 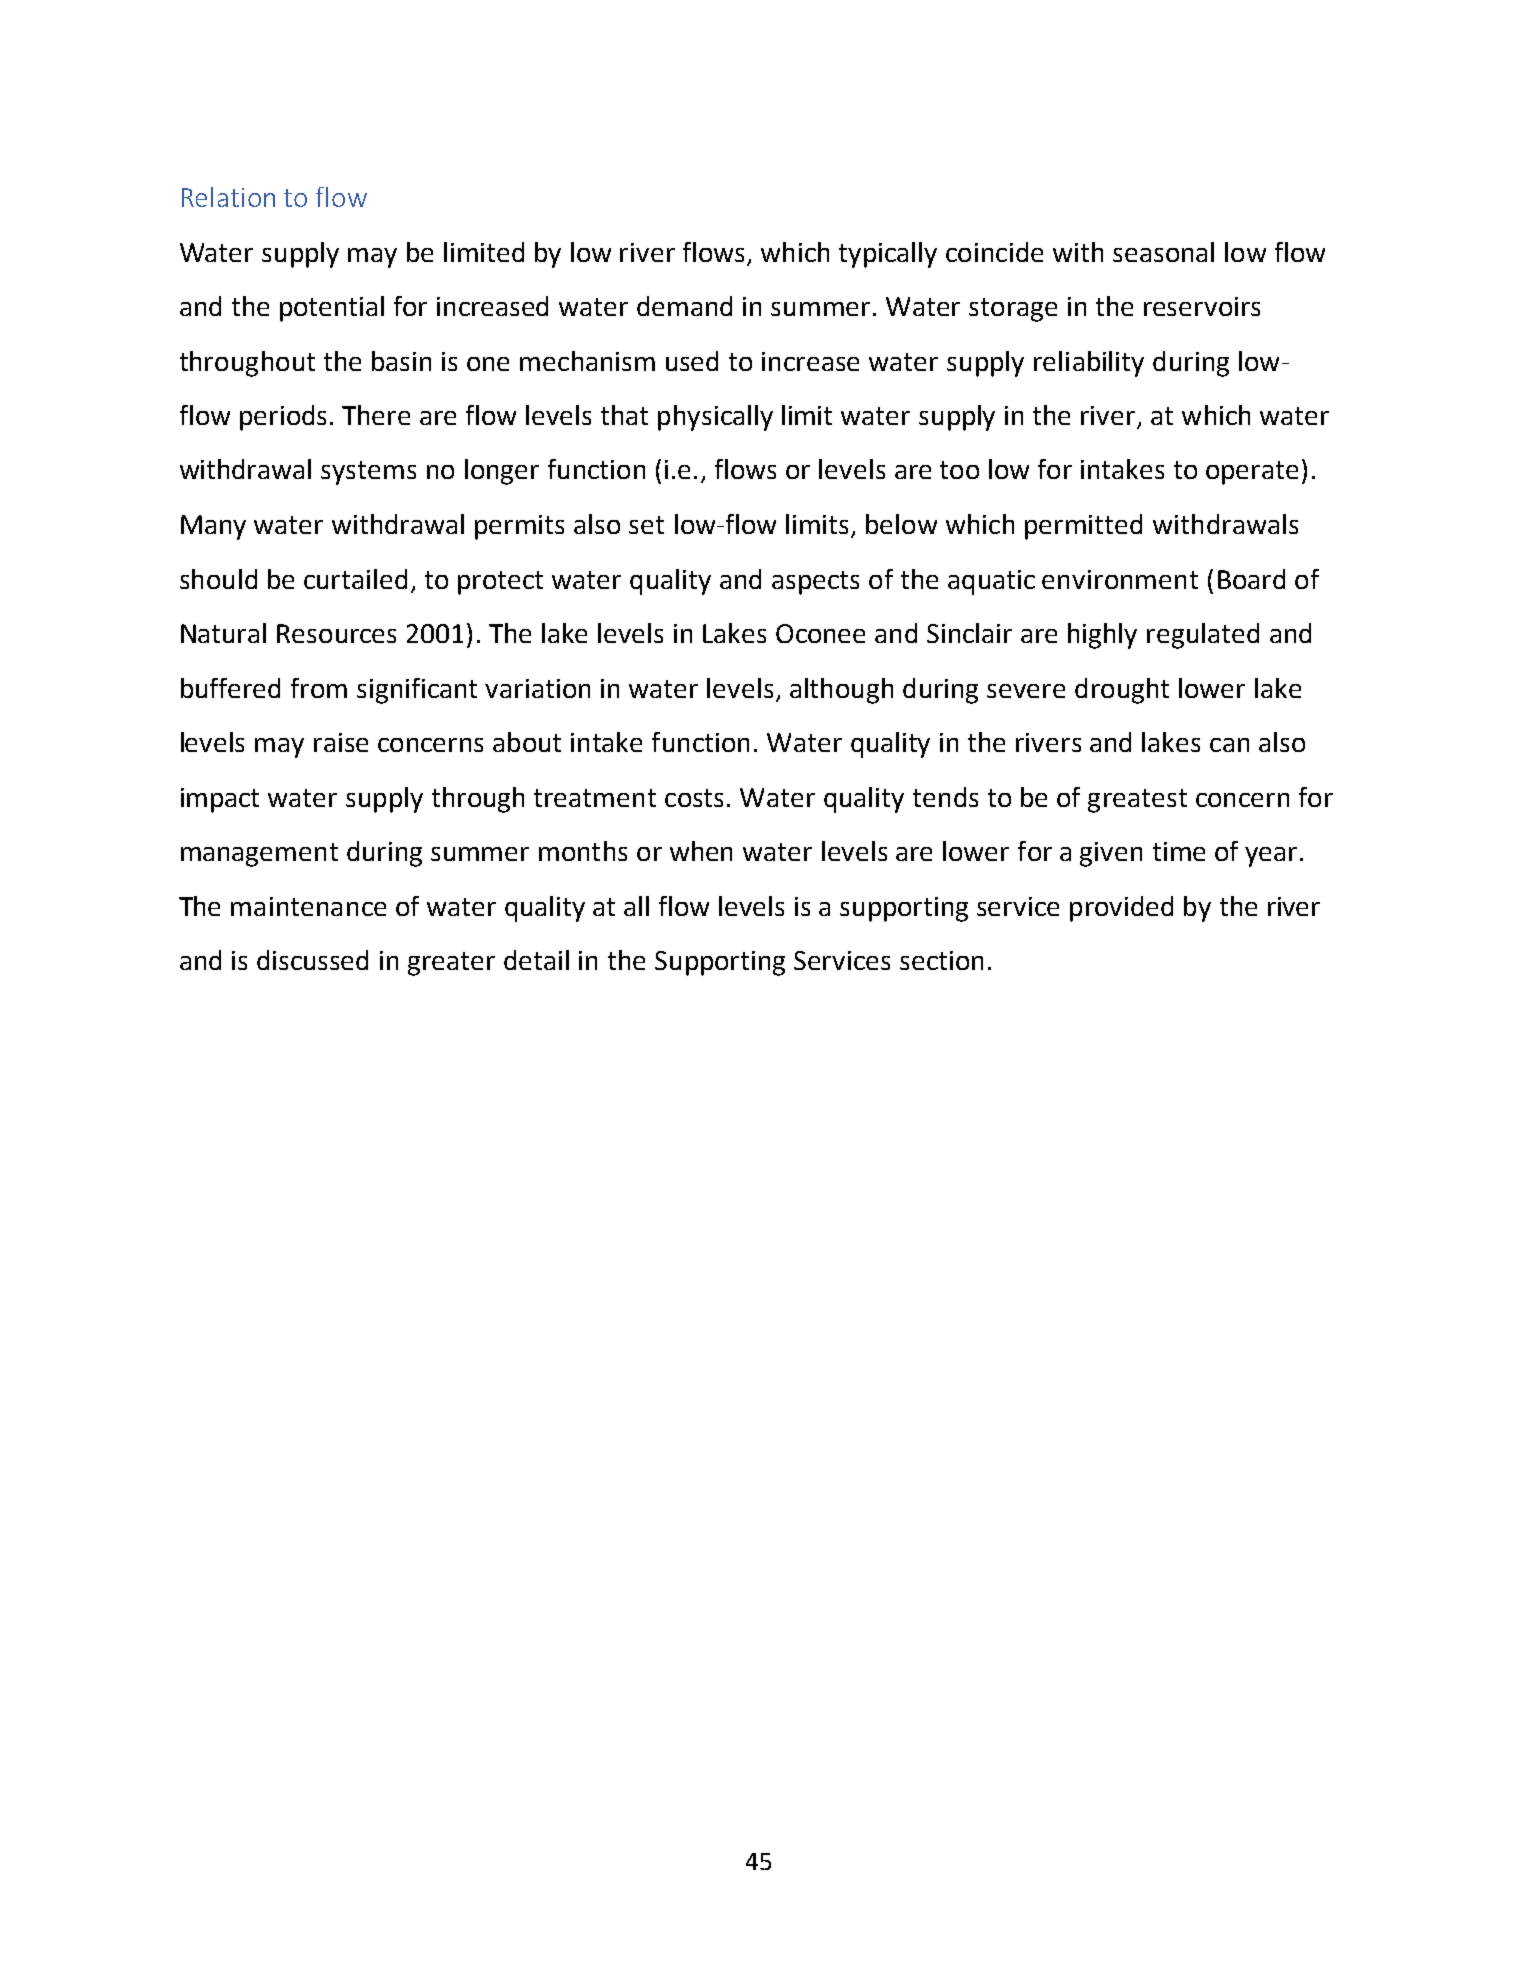 I want to click on typically, so click(x=888, y=255).
